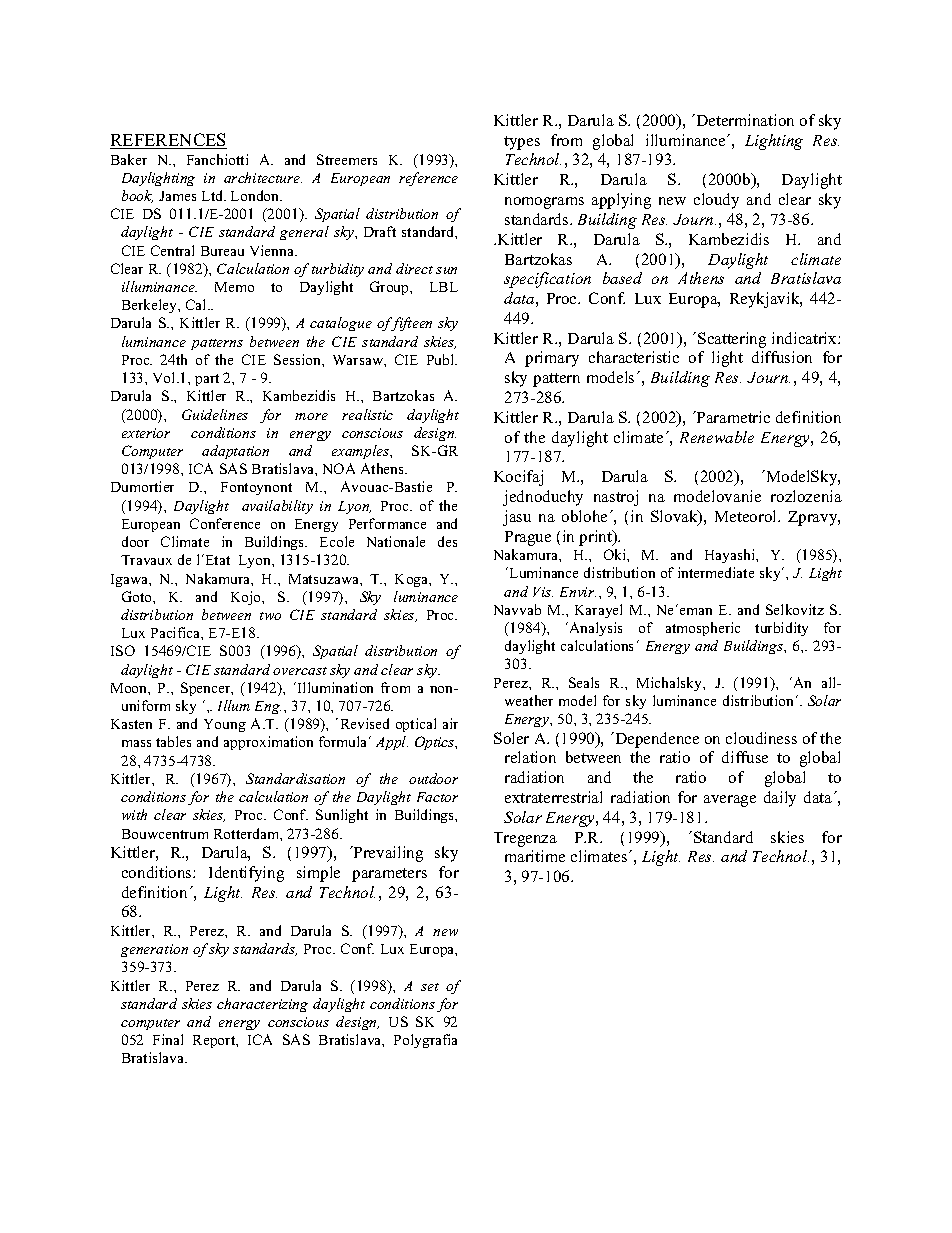 Image resolution: width=952 pixels, height=1233 pixels. What do you see at coordinates (134, 814) in the page?
I see `with` at bounding box center [134, 814].
